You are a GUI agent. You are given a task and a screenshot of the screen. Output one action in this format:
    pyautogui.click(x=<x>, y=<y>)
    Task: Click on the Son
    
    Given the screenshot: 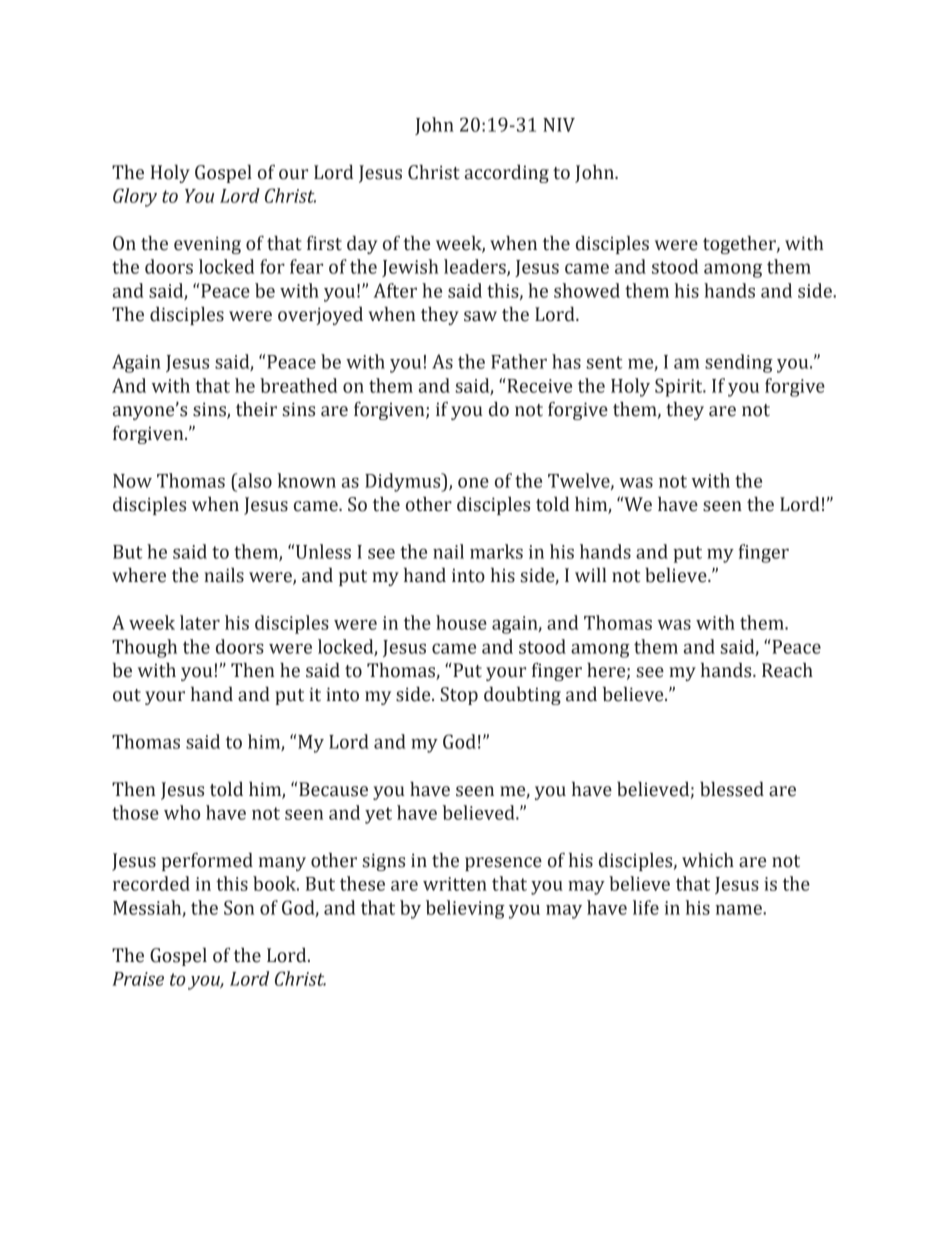 What is the action you would take?
    pyautogui.click(x=239, y=907)
